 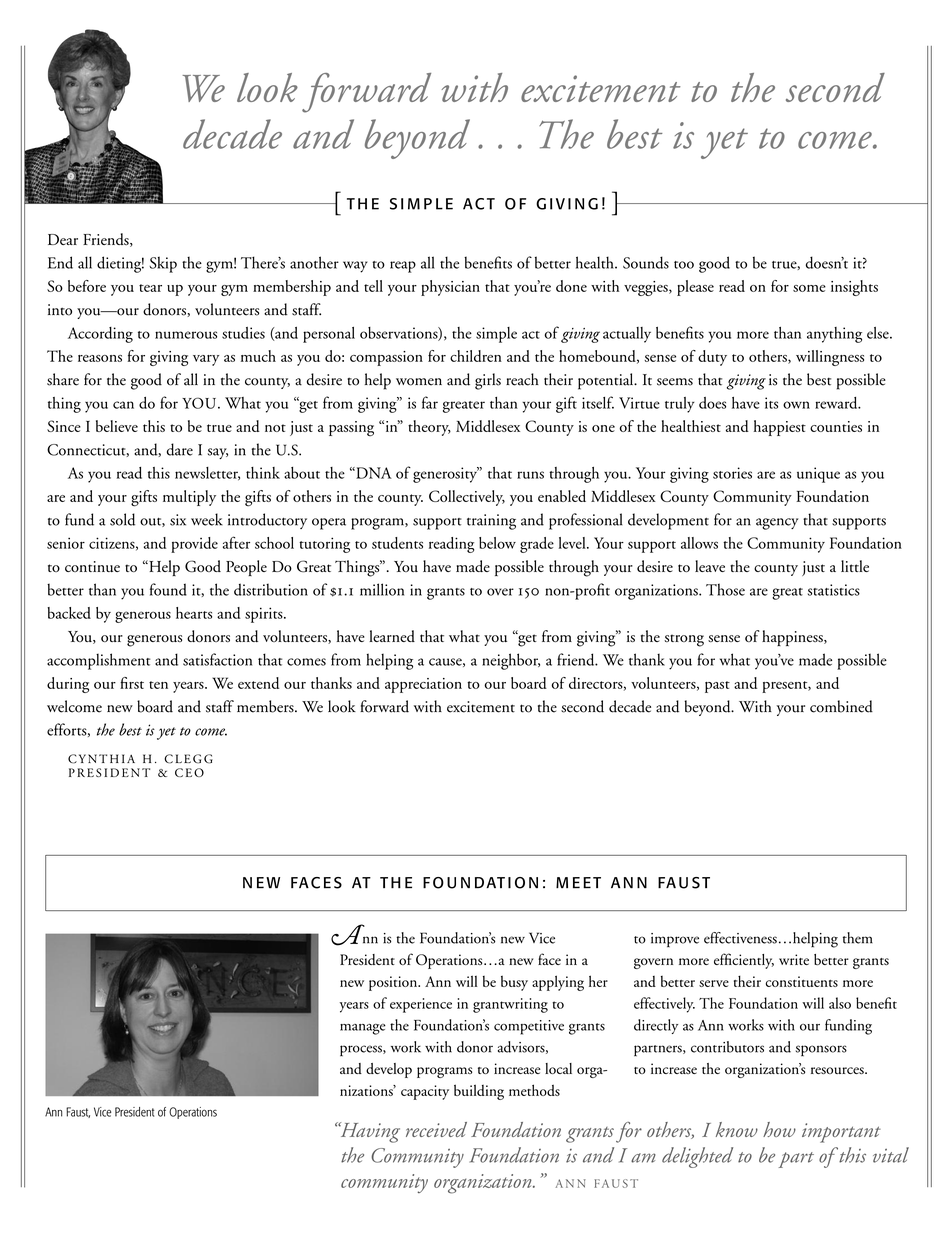 What do you see at coordinates (132, 683) in the document?
I see `first` at bounding box center [132, 683].
